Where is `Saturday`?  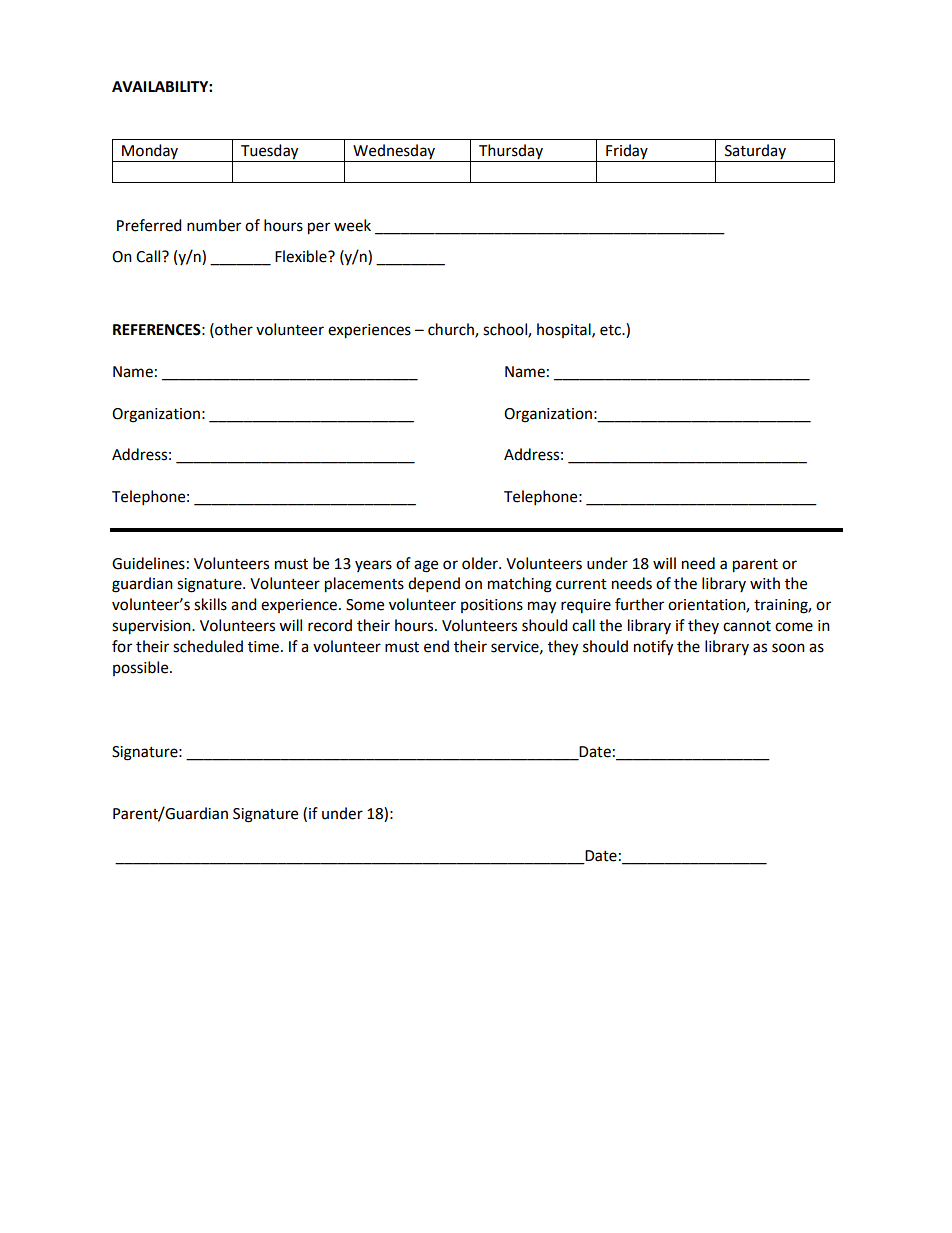 Saturday is located at coordinates (755, 151).
